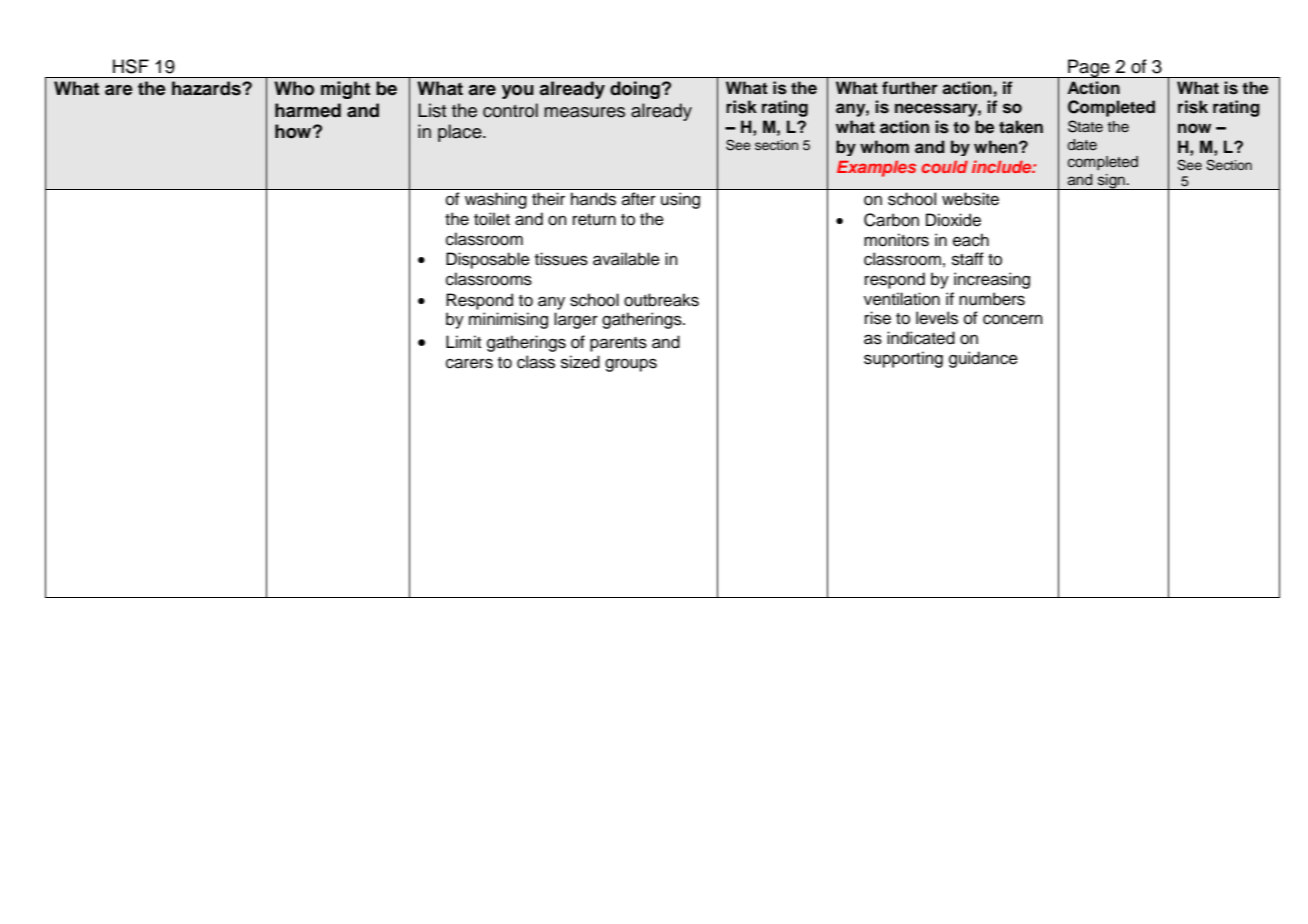  Describe the element at coordinates (518, 92) in the page. I see `you` at that location.
